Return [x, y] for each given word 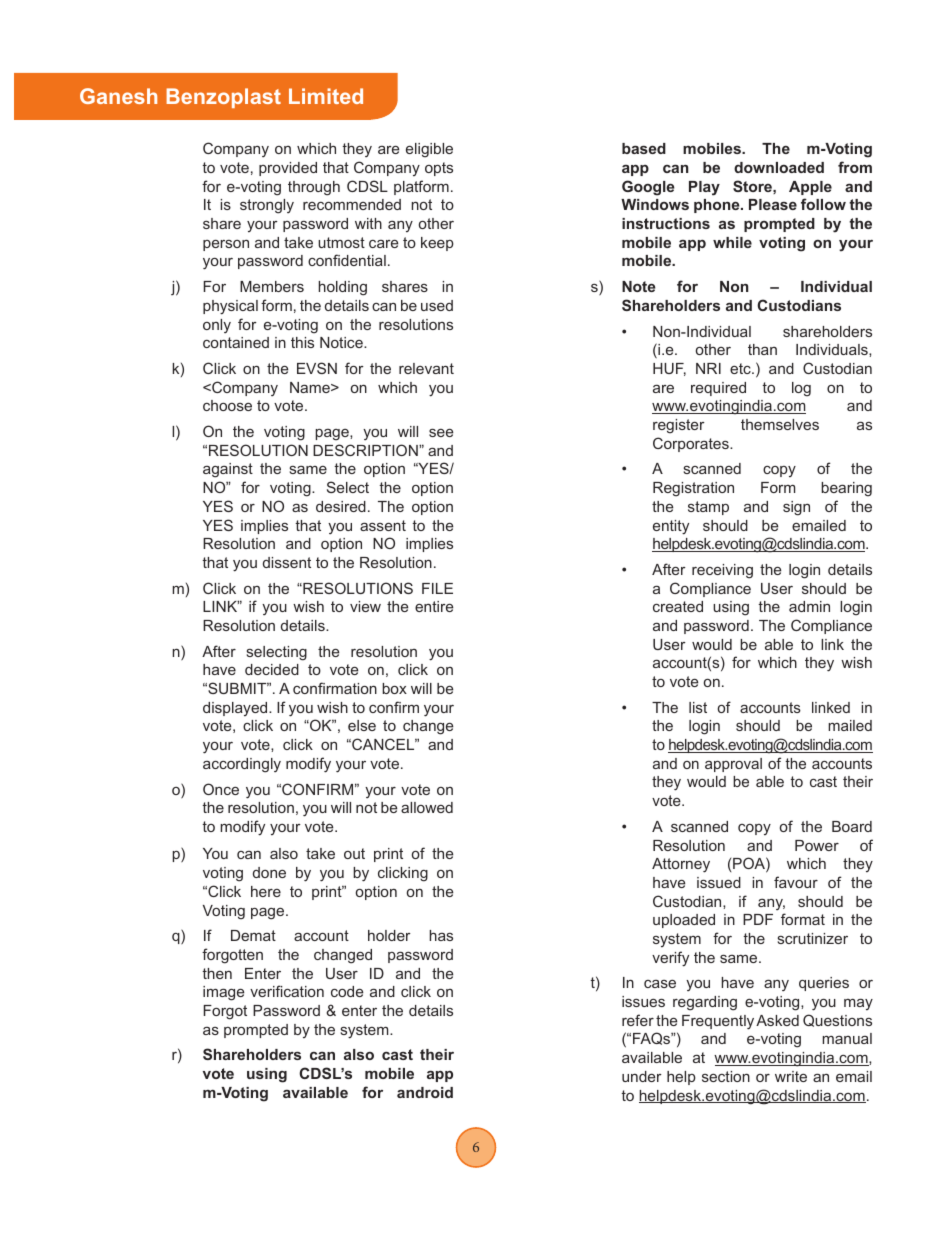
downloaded [779, 167]
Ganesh [118, 96]
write [791, 1076]
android [425, 1092]
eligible [429, 150]
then [217, 973]
